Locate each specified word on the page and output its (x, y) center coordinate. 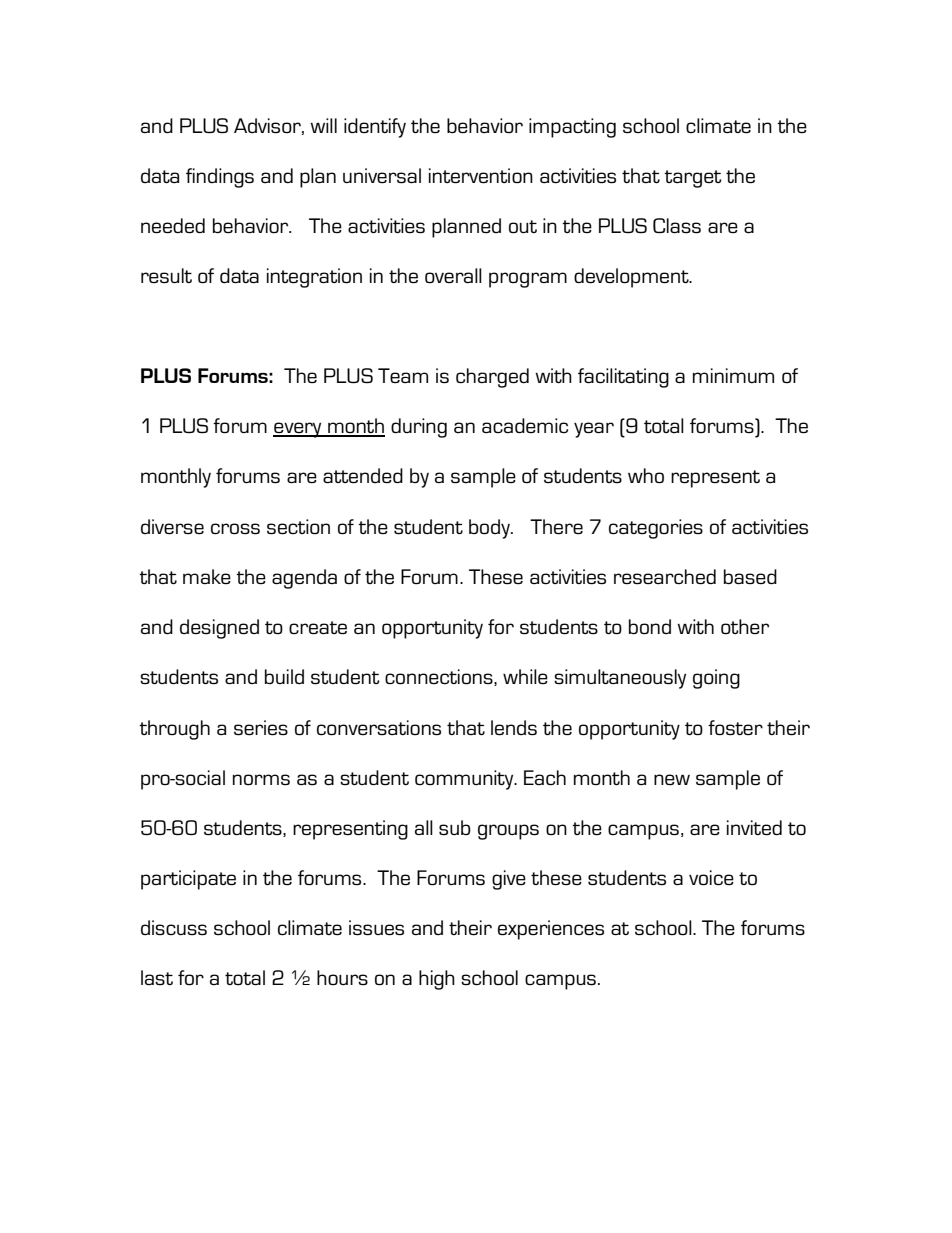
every (298, 430)
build (284, 676)
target (693, 179)
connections (440, 677)
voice (711, 877)
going (716, 679)
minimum (733, 375)
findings (220, 178)
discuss (174, 928)
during (419, 428)
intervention (481, 175)
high (437, 980)
